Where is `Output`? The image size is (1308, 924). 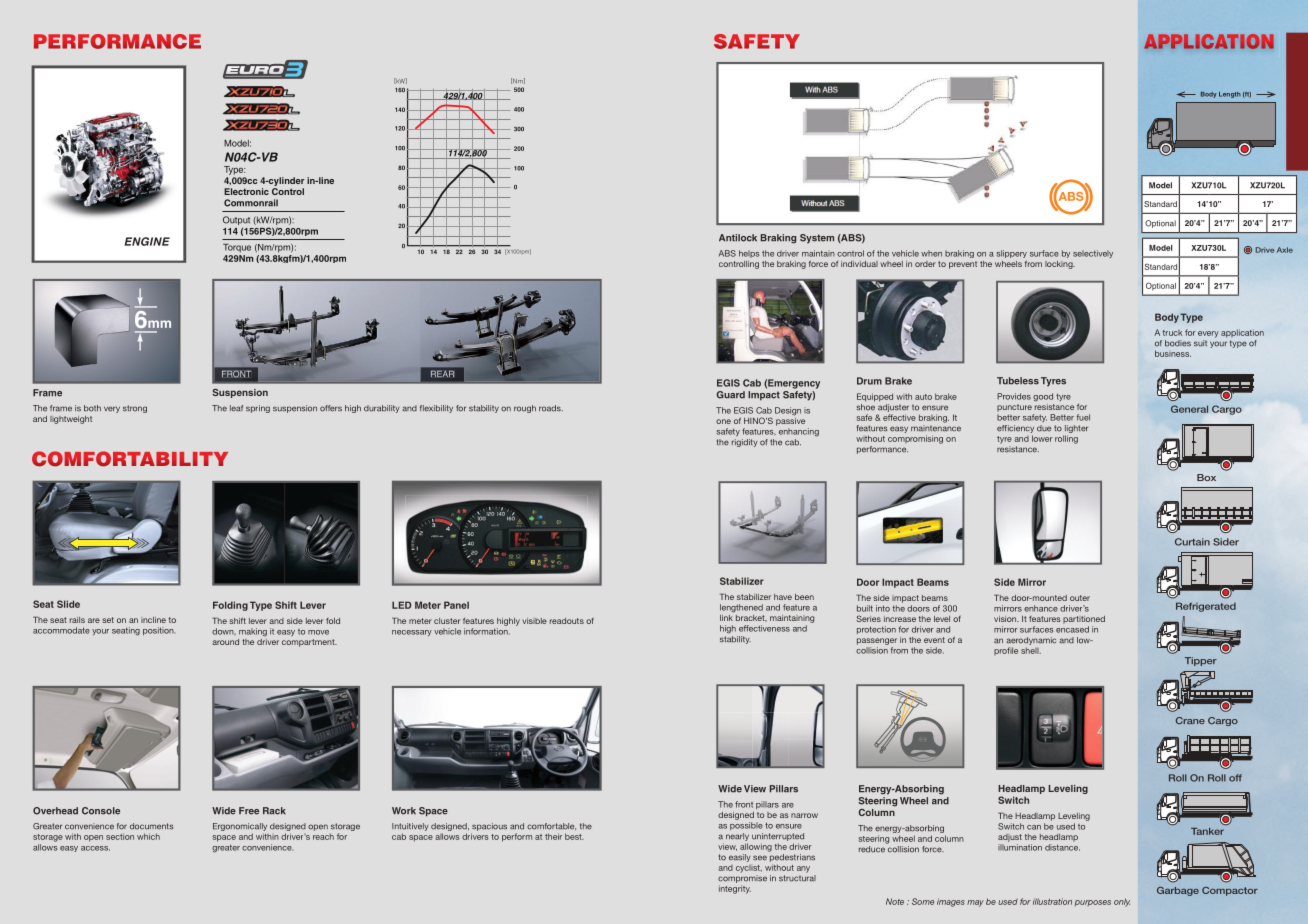 Output is located at coordinates (236, 220).
